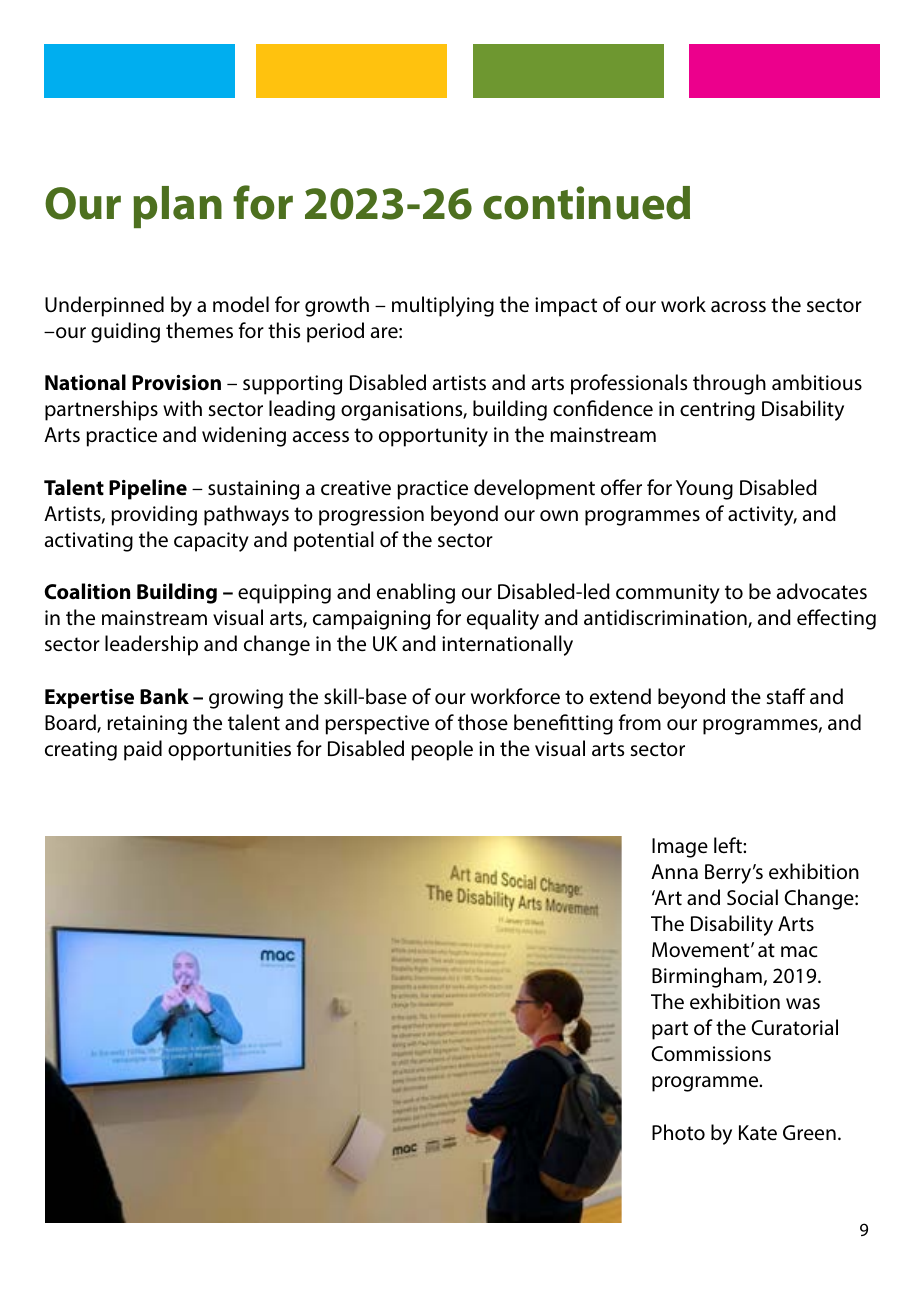 The height and width of the page is (1308, 924). What do you see at coordinates (711, 1053) in the page?
I see `Commissions` at bounding box center [711, 1053].
